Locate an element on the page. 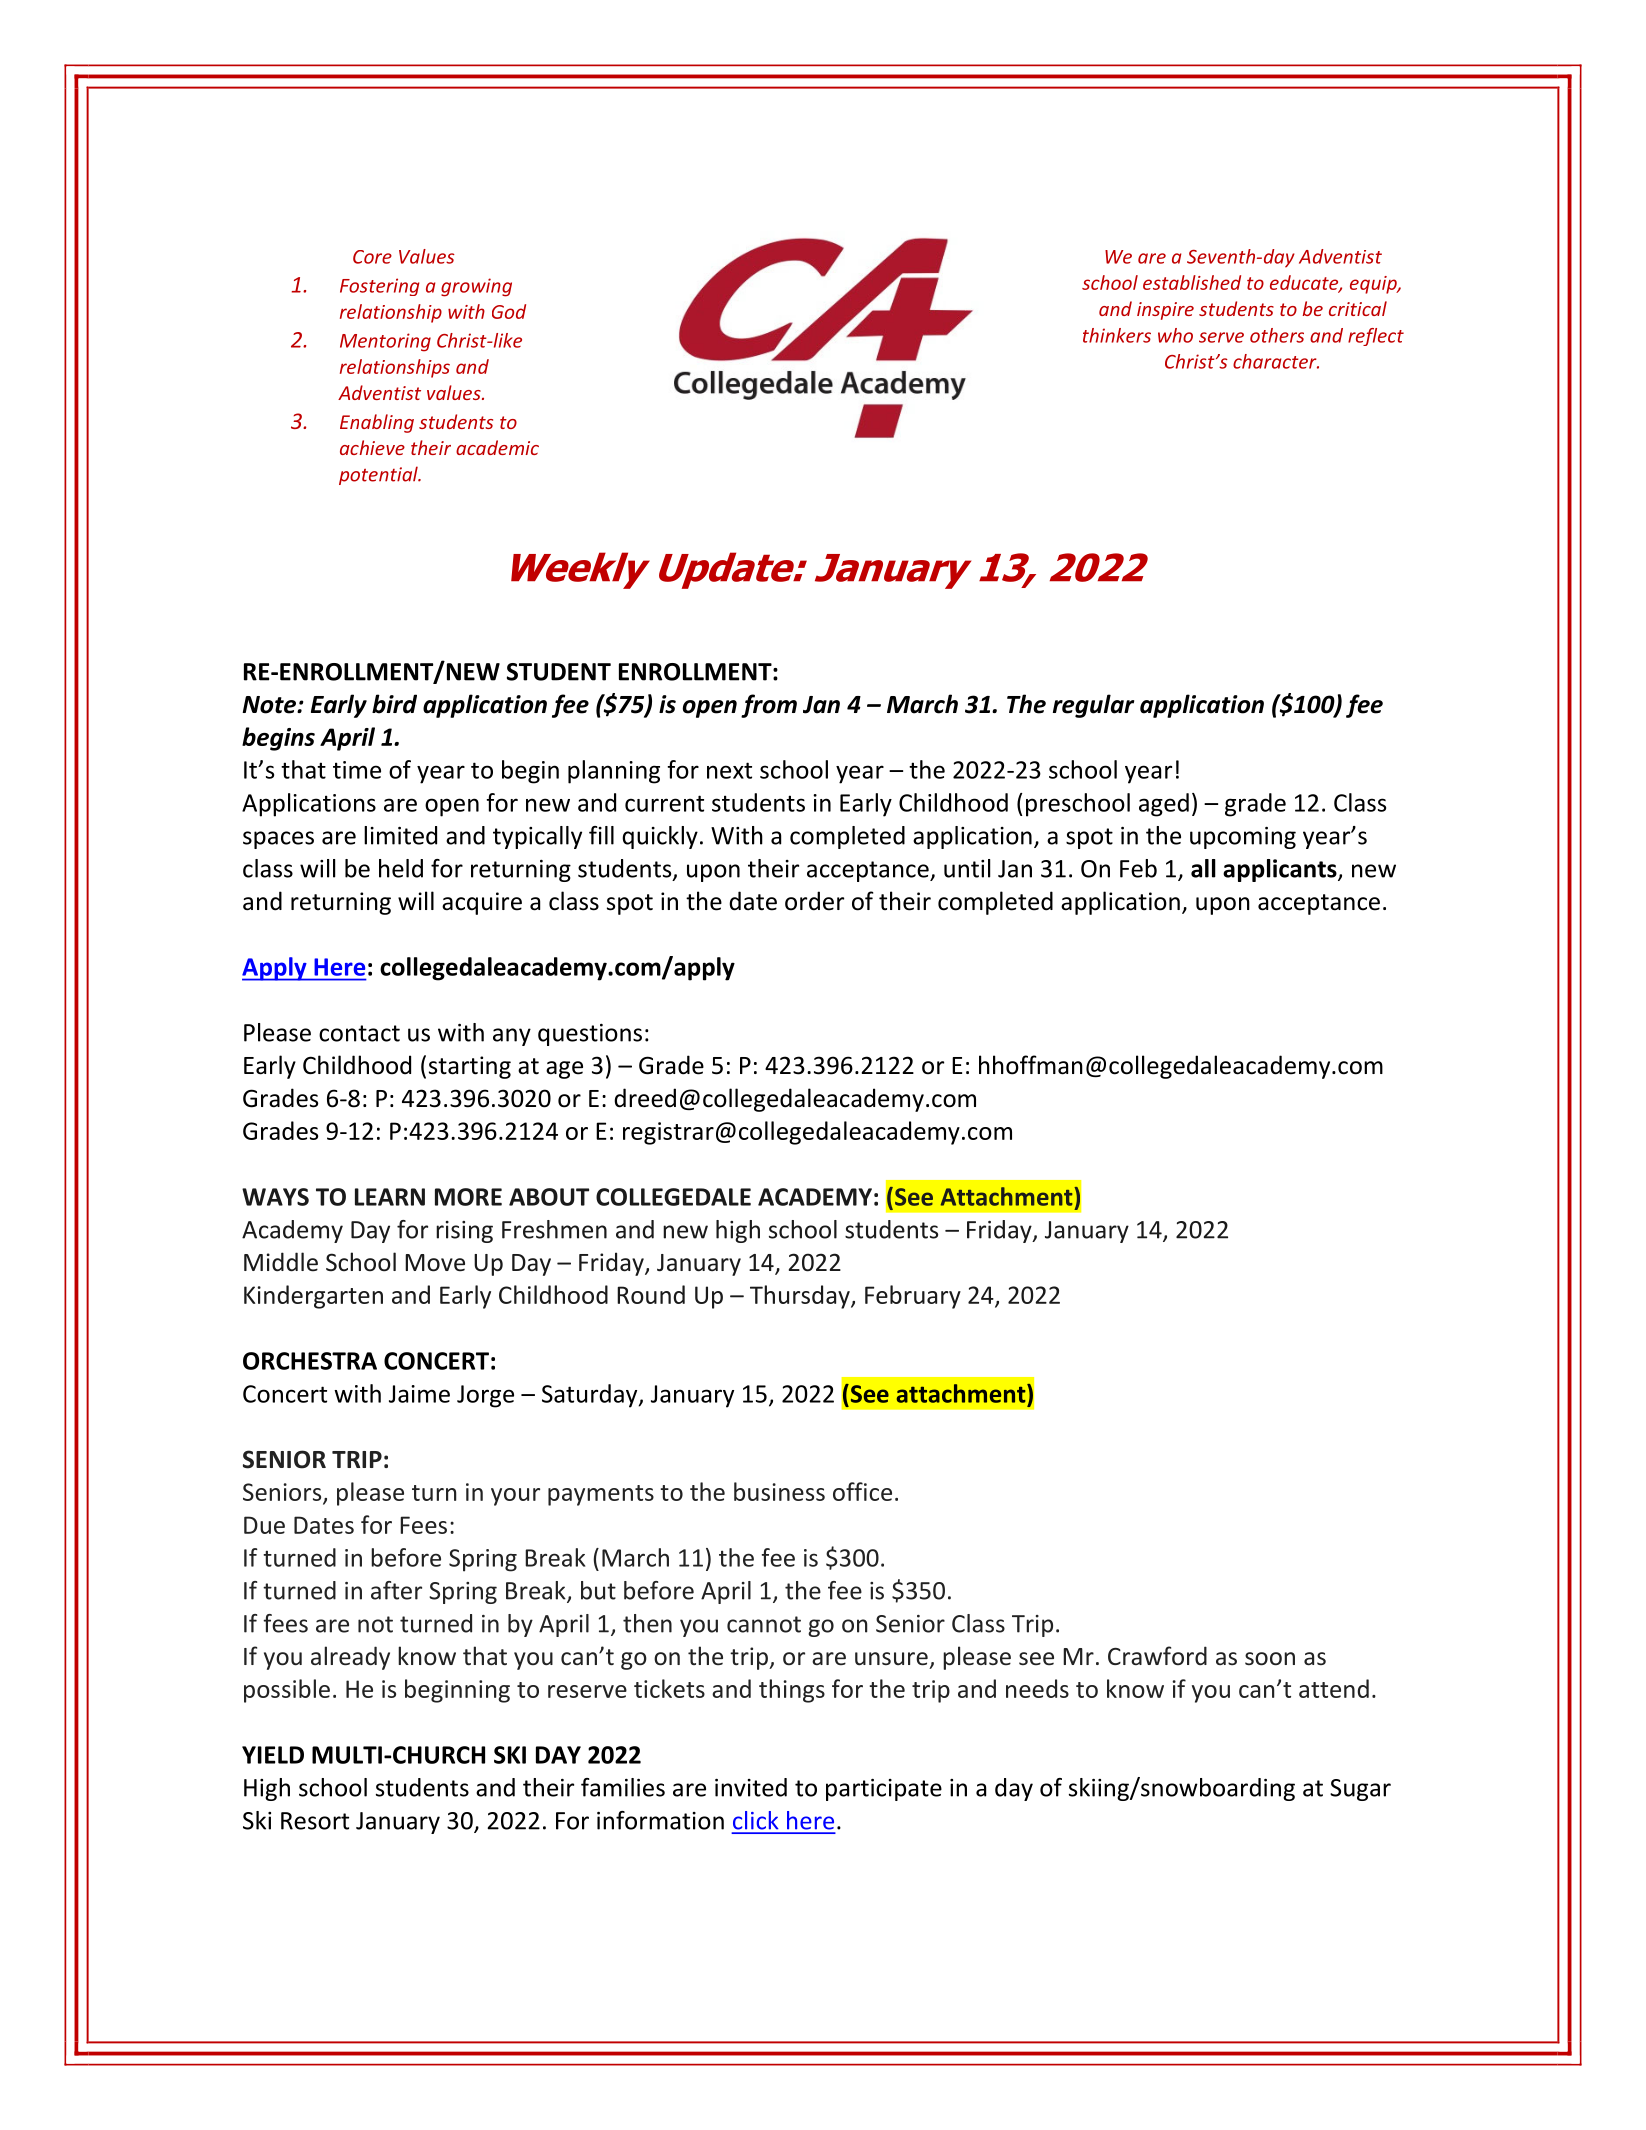 The image size is (1646, 2130). order is located at coordinates (814, 901).
